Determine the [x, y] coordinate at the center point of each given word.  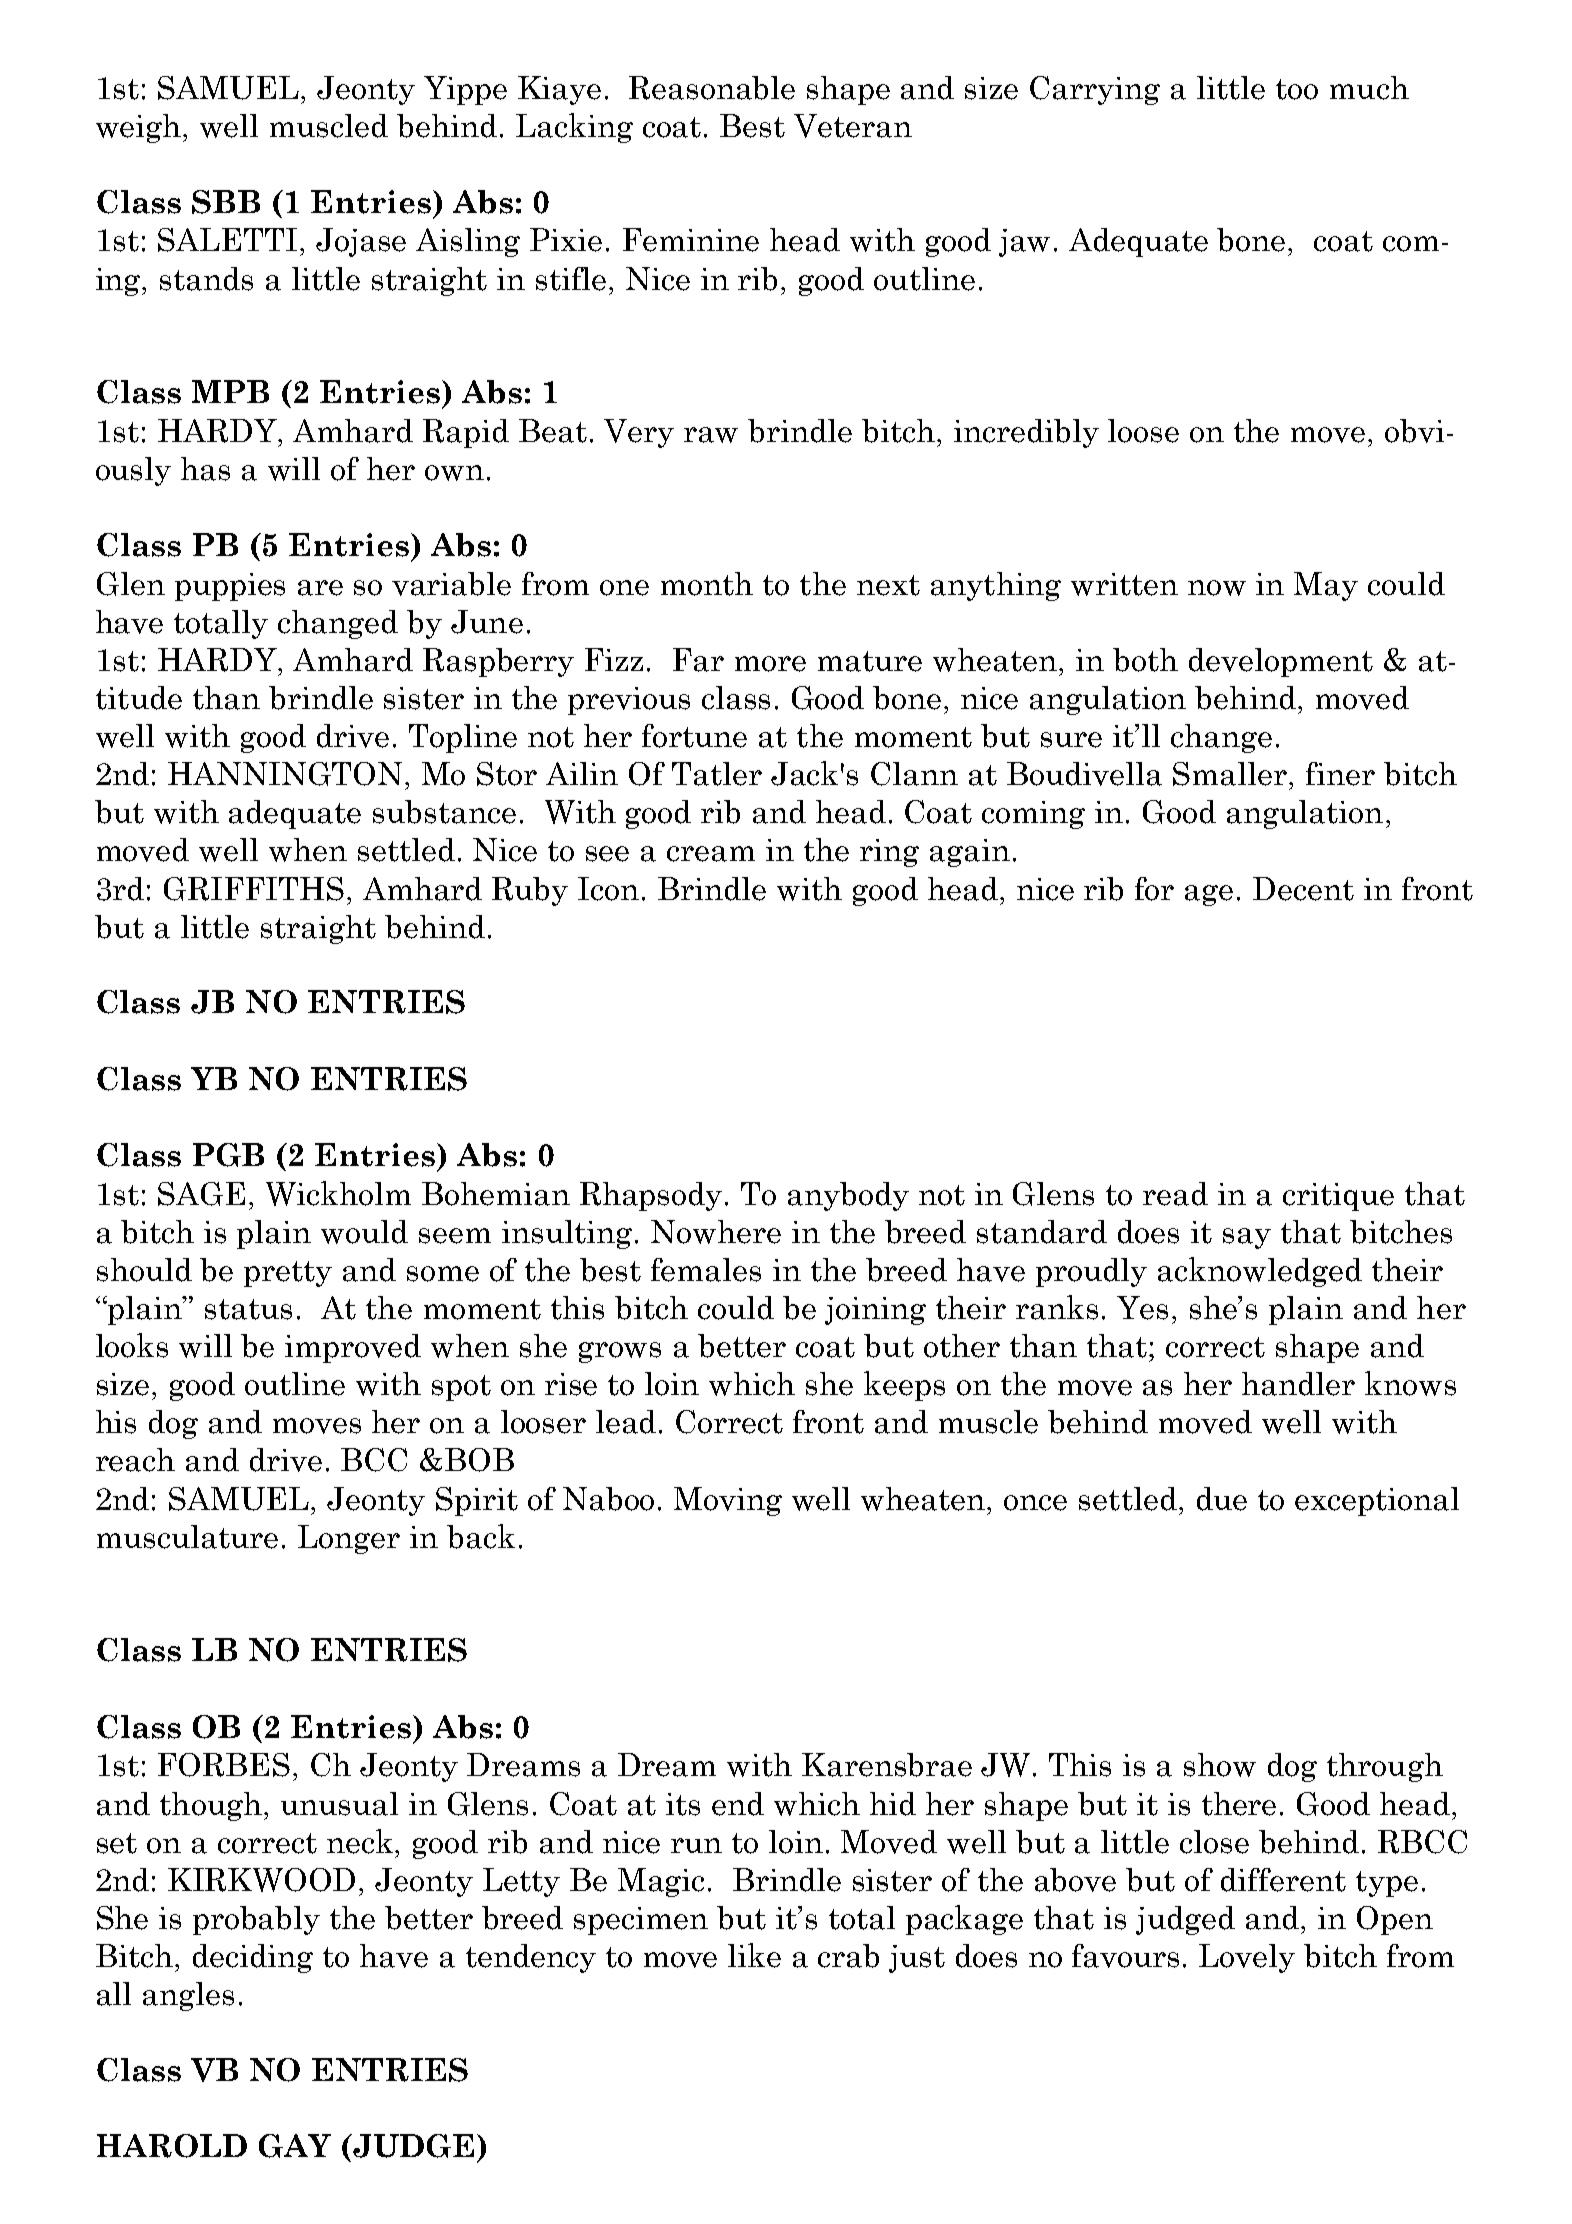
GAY [295, 2146]
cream [711, 854]
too [1297, 89]
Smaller [1231, 774]
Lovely [1247, 1958]
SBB [226, 202]
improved [353, 1348]
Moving [728, 1501]
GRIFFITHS [254, 889]
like [754, 1955]
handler [1298, 1384]
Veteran [853, 126]
